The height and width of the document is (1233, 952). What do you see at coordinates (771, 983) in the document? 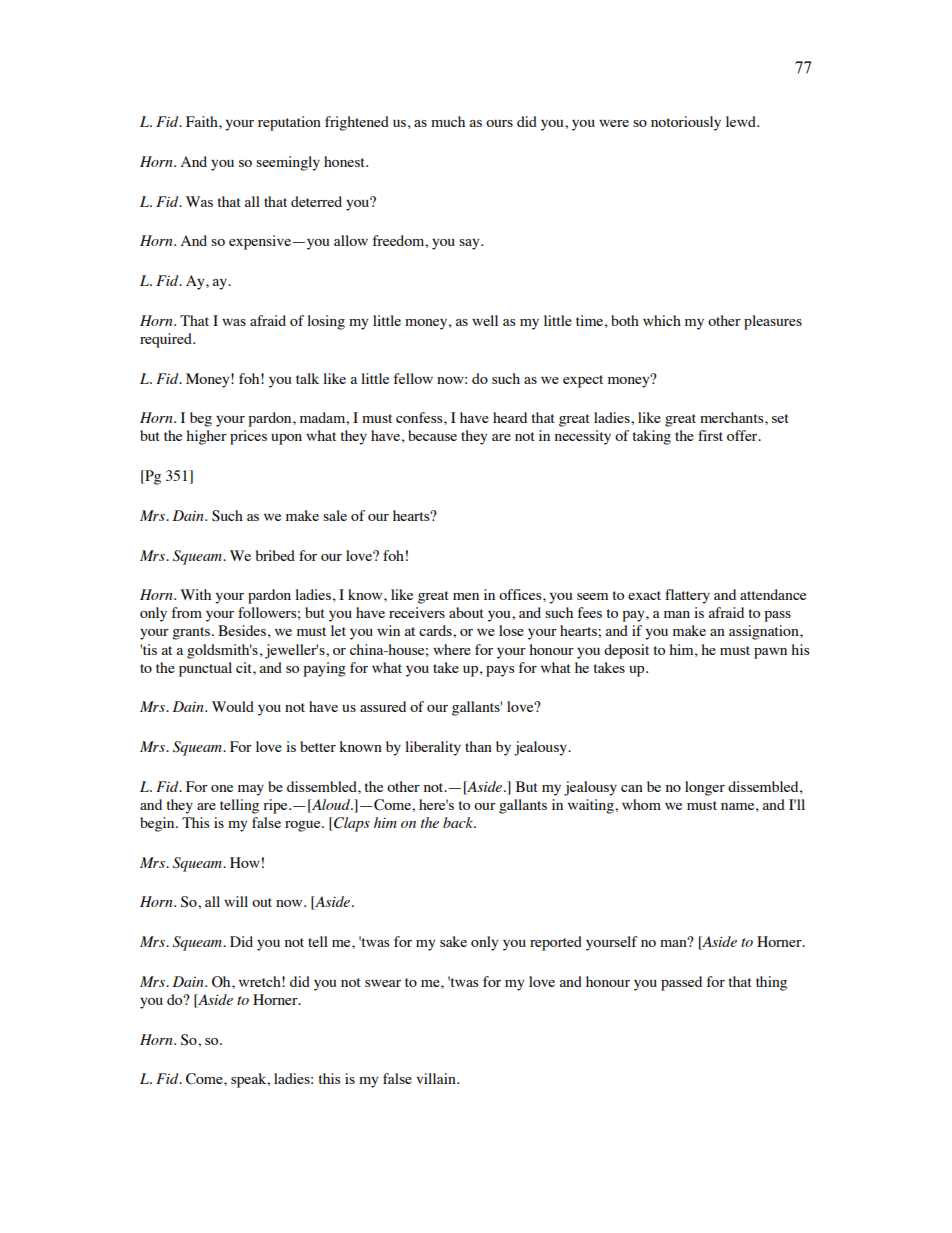
I see `thing` at bounding box center [771, 983].
